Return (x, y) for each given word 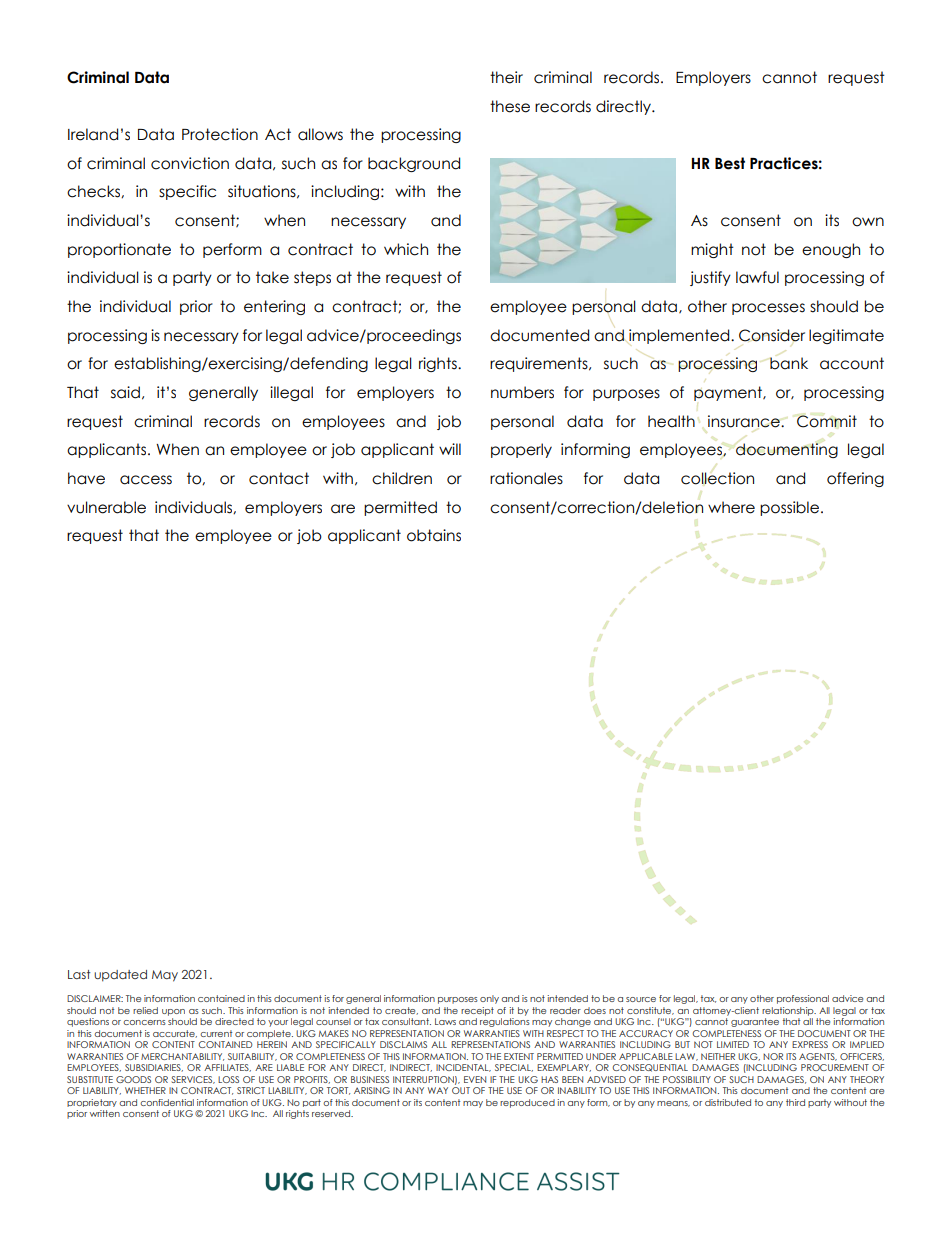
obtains (434, 535)
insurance (745, 421)
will (450, 449)
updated (120, 976)
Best (730, 163)
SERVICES (193, 1080)
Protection (220, 134)
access (146, 480)
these (510, 106)
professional (803, 999)
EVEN (475, 1079)
